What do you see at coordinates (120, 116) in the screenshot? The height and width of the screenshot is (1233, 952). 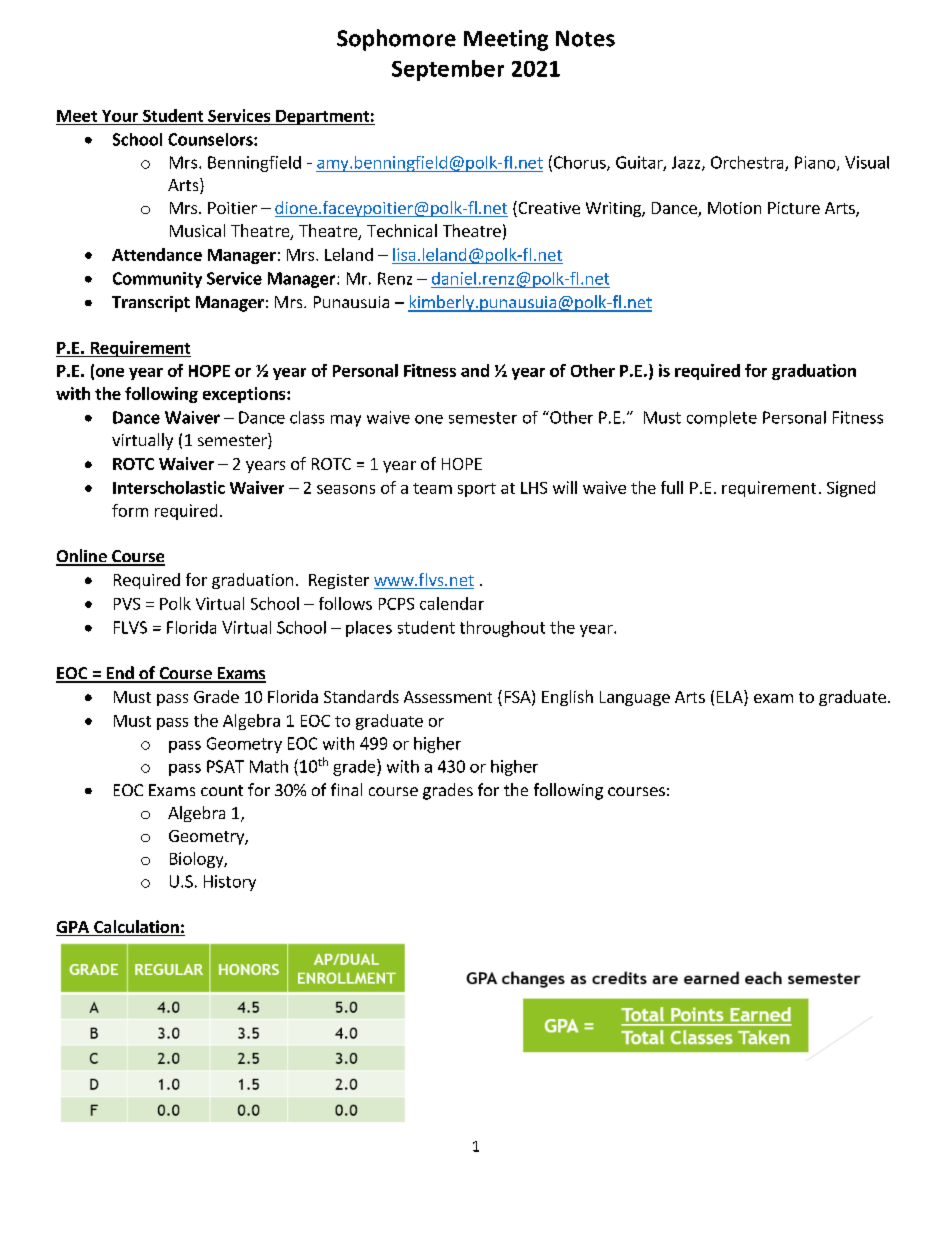 I see `Your` at bounding box center [120, 116].
